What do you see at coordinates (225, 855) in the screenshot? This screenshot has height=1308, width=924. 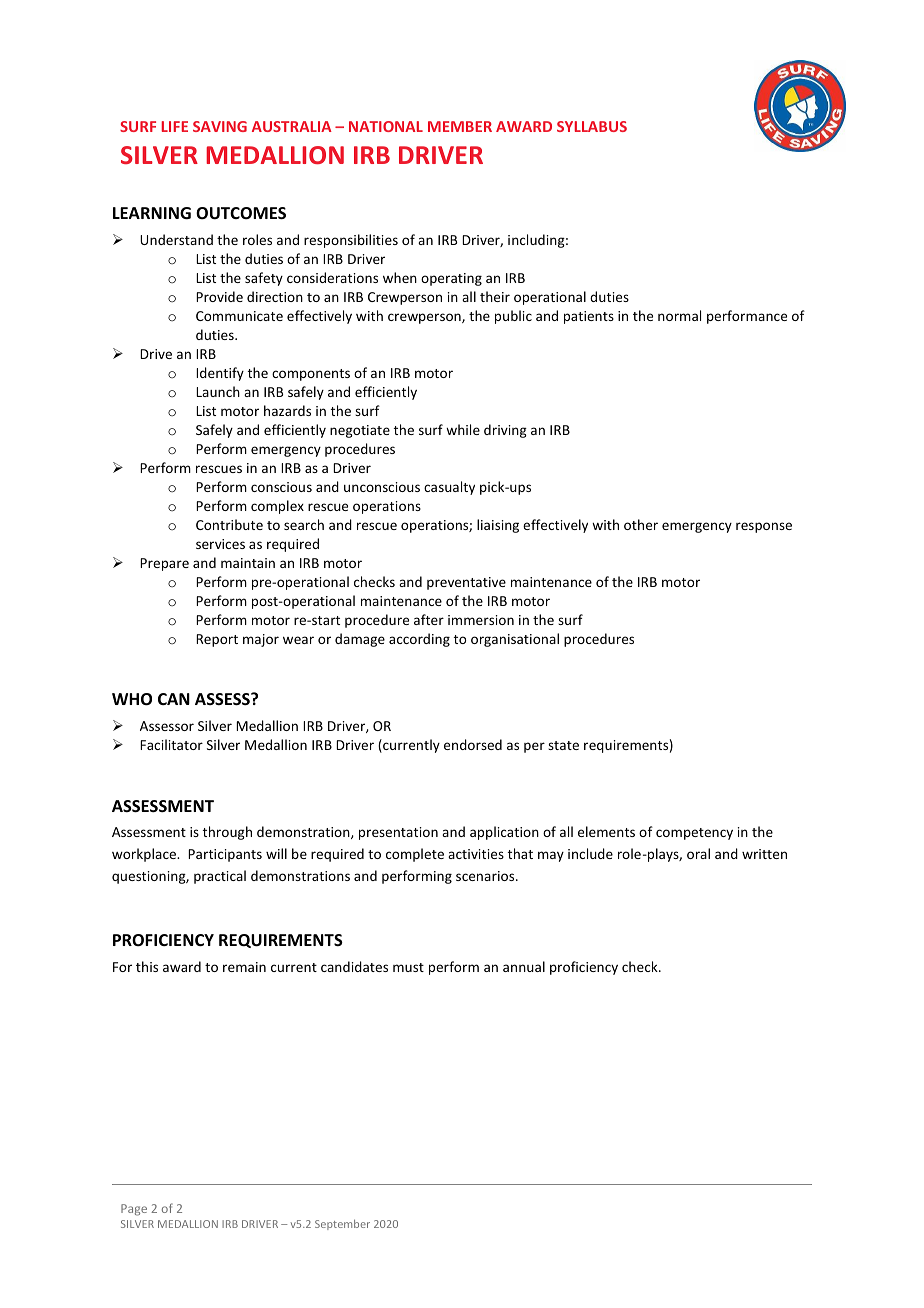 I see `Participants` at bounding box center [225, 855].
